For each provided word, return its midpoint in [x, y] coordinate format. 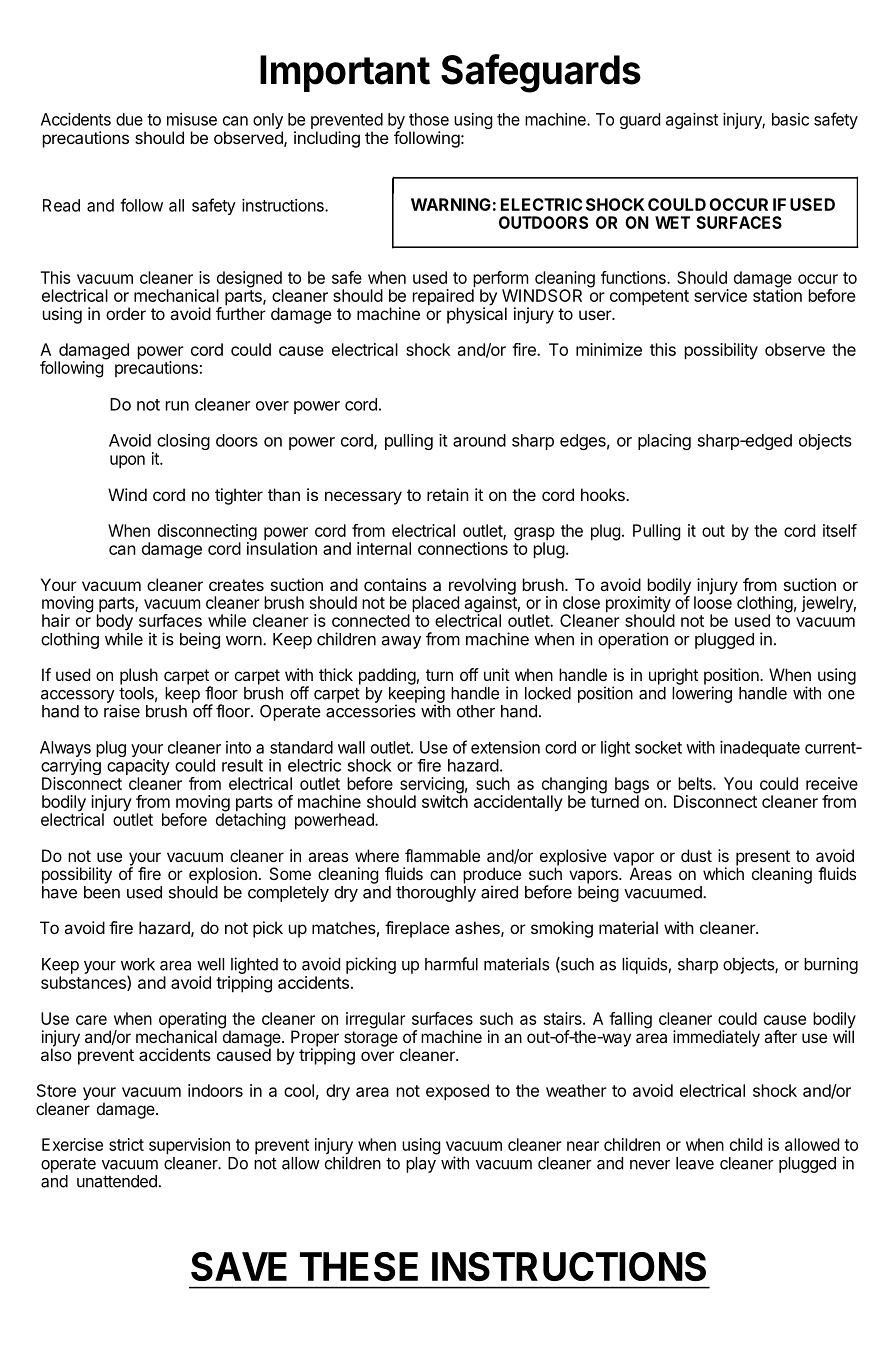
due [129, 119]
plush [139, 676]
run [177, 406]
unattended [117, 1181]
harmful [451, 964]
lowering [702, 694]
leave [695, 1163]
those [429, 119]
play [421, 1165]
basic [790, 119]
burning [831, 965]
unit [497, 674]
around [479, 440]
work [138, 964]
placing [664, 442]
